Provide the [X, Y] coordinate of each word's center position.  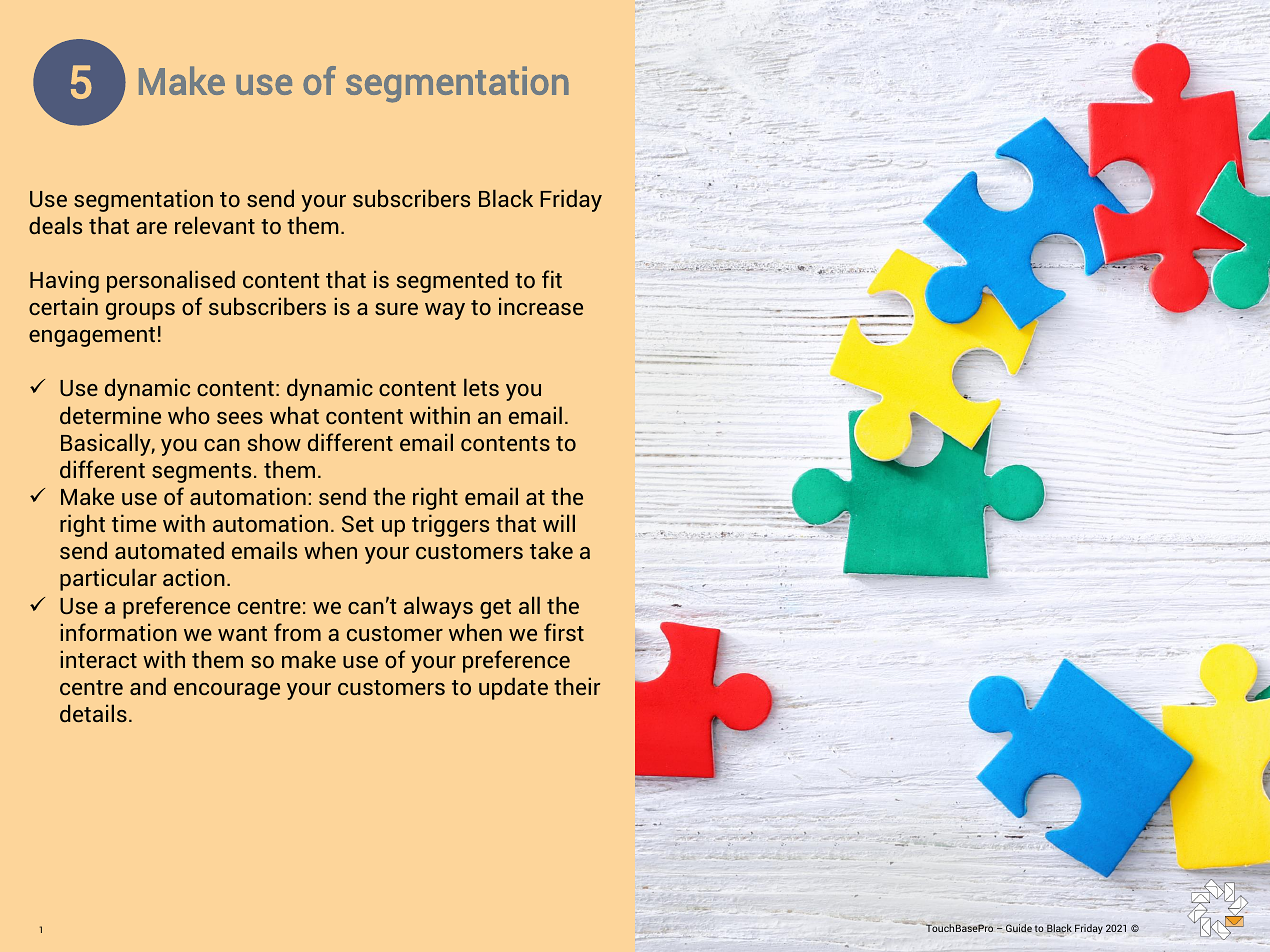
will [559, 523]
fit [552, 279]
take [551, 550]
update [513, 688]
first [564, 632]
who [189, 415]
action [194, 577]
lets [481, 387]
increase [541, 306]
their [577, 686]
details [93, 713]
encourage [227, 691]
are [151, 228]
